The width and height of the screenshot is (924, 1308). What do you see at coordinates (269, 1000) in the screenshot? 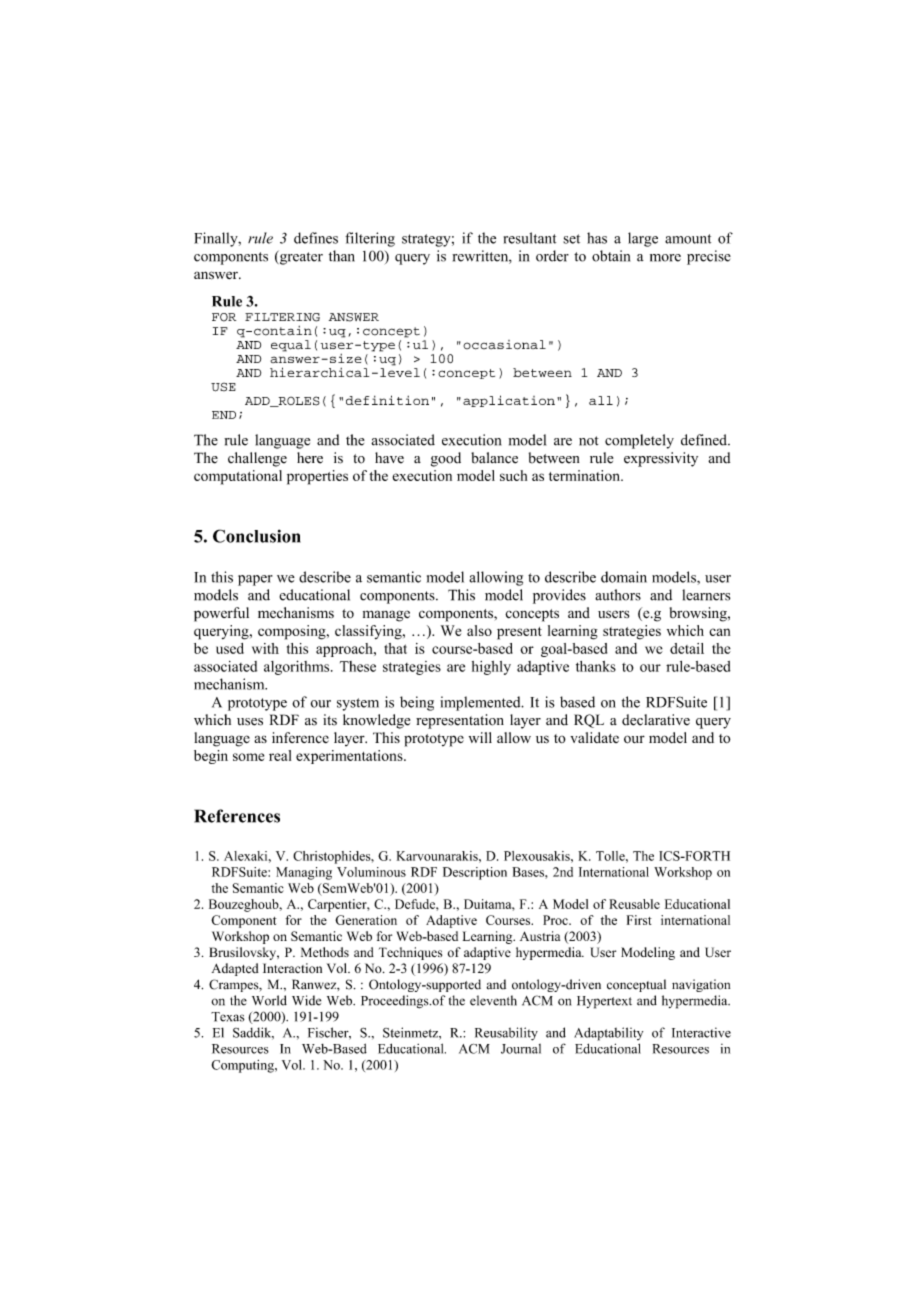
I see `World` at bounding box center [269, 1000].
